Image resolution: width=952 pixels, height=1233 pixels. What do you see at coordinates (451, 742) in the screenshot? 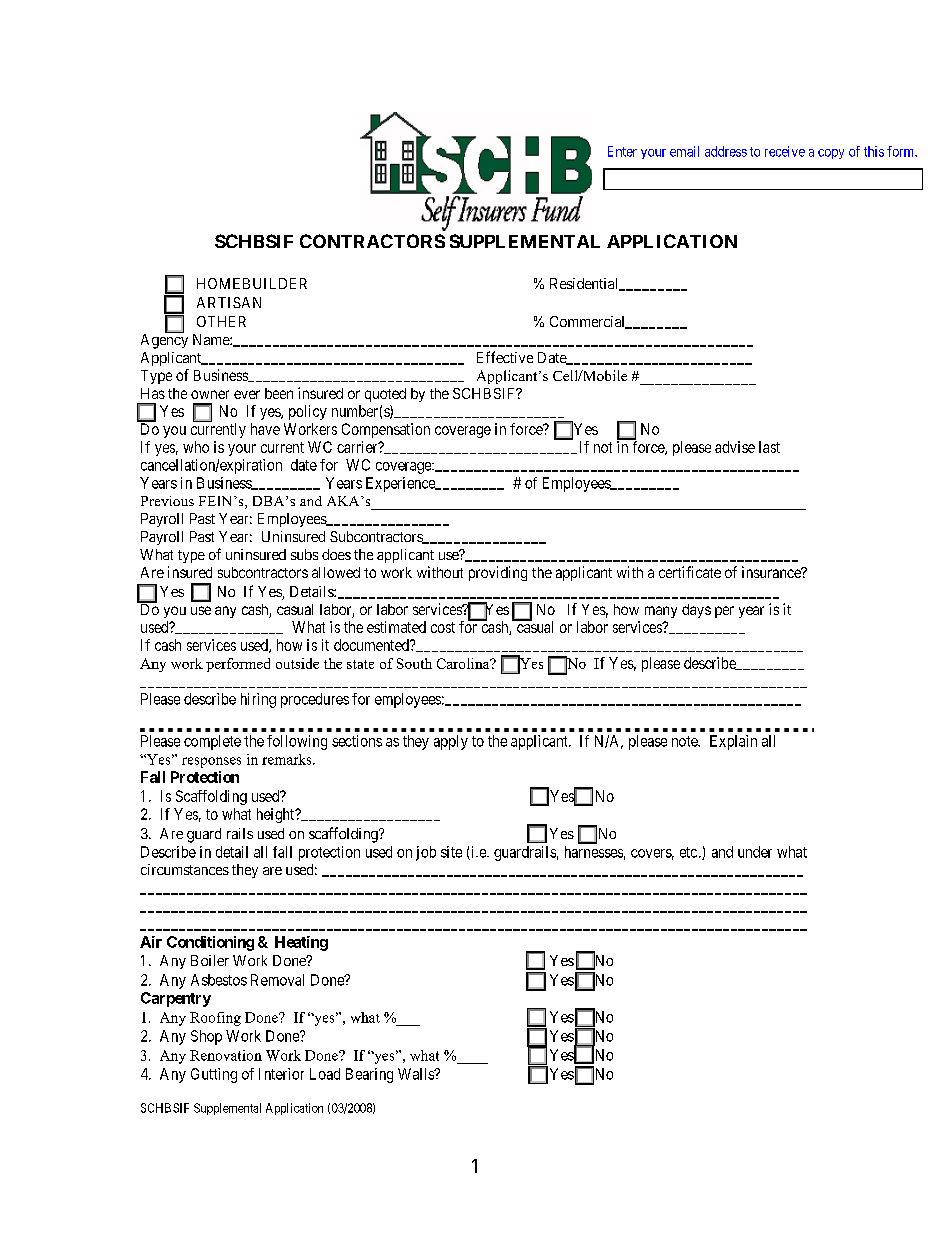
I see `apply` at bounding box center [451, 742].
